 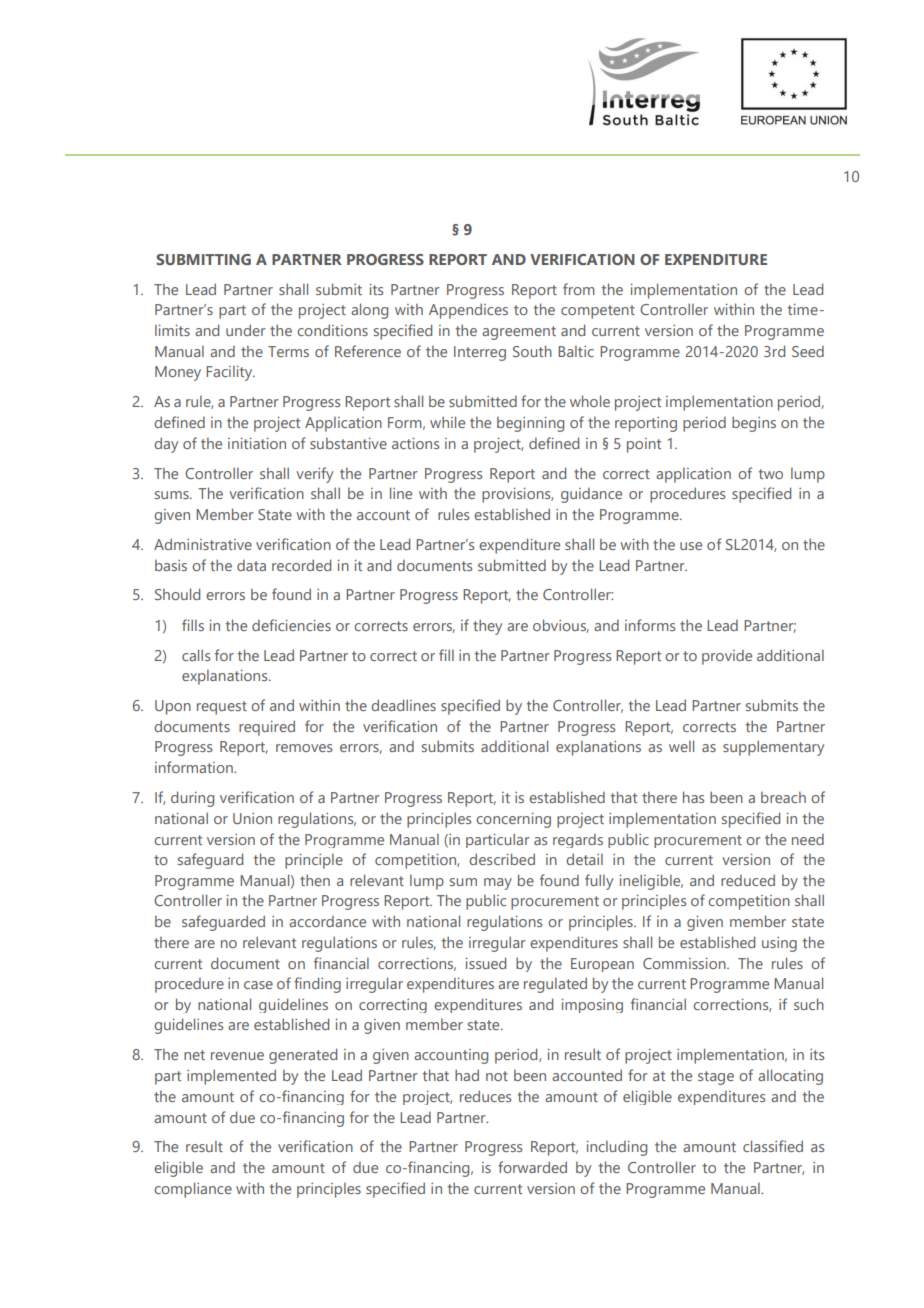 I want to click on classified, so click(x=773, y=1146).
